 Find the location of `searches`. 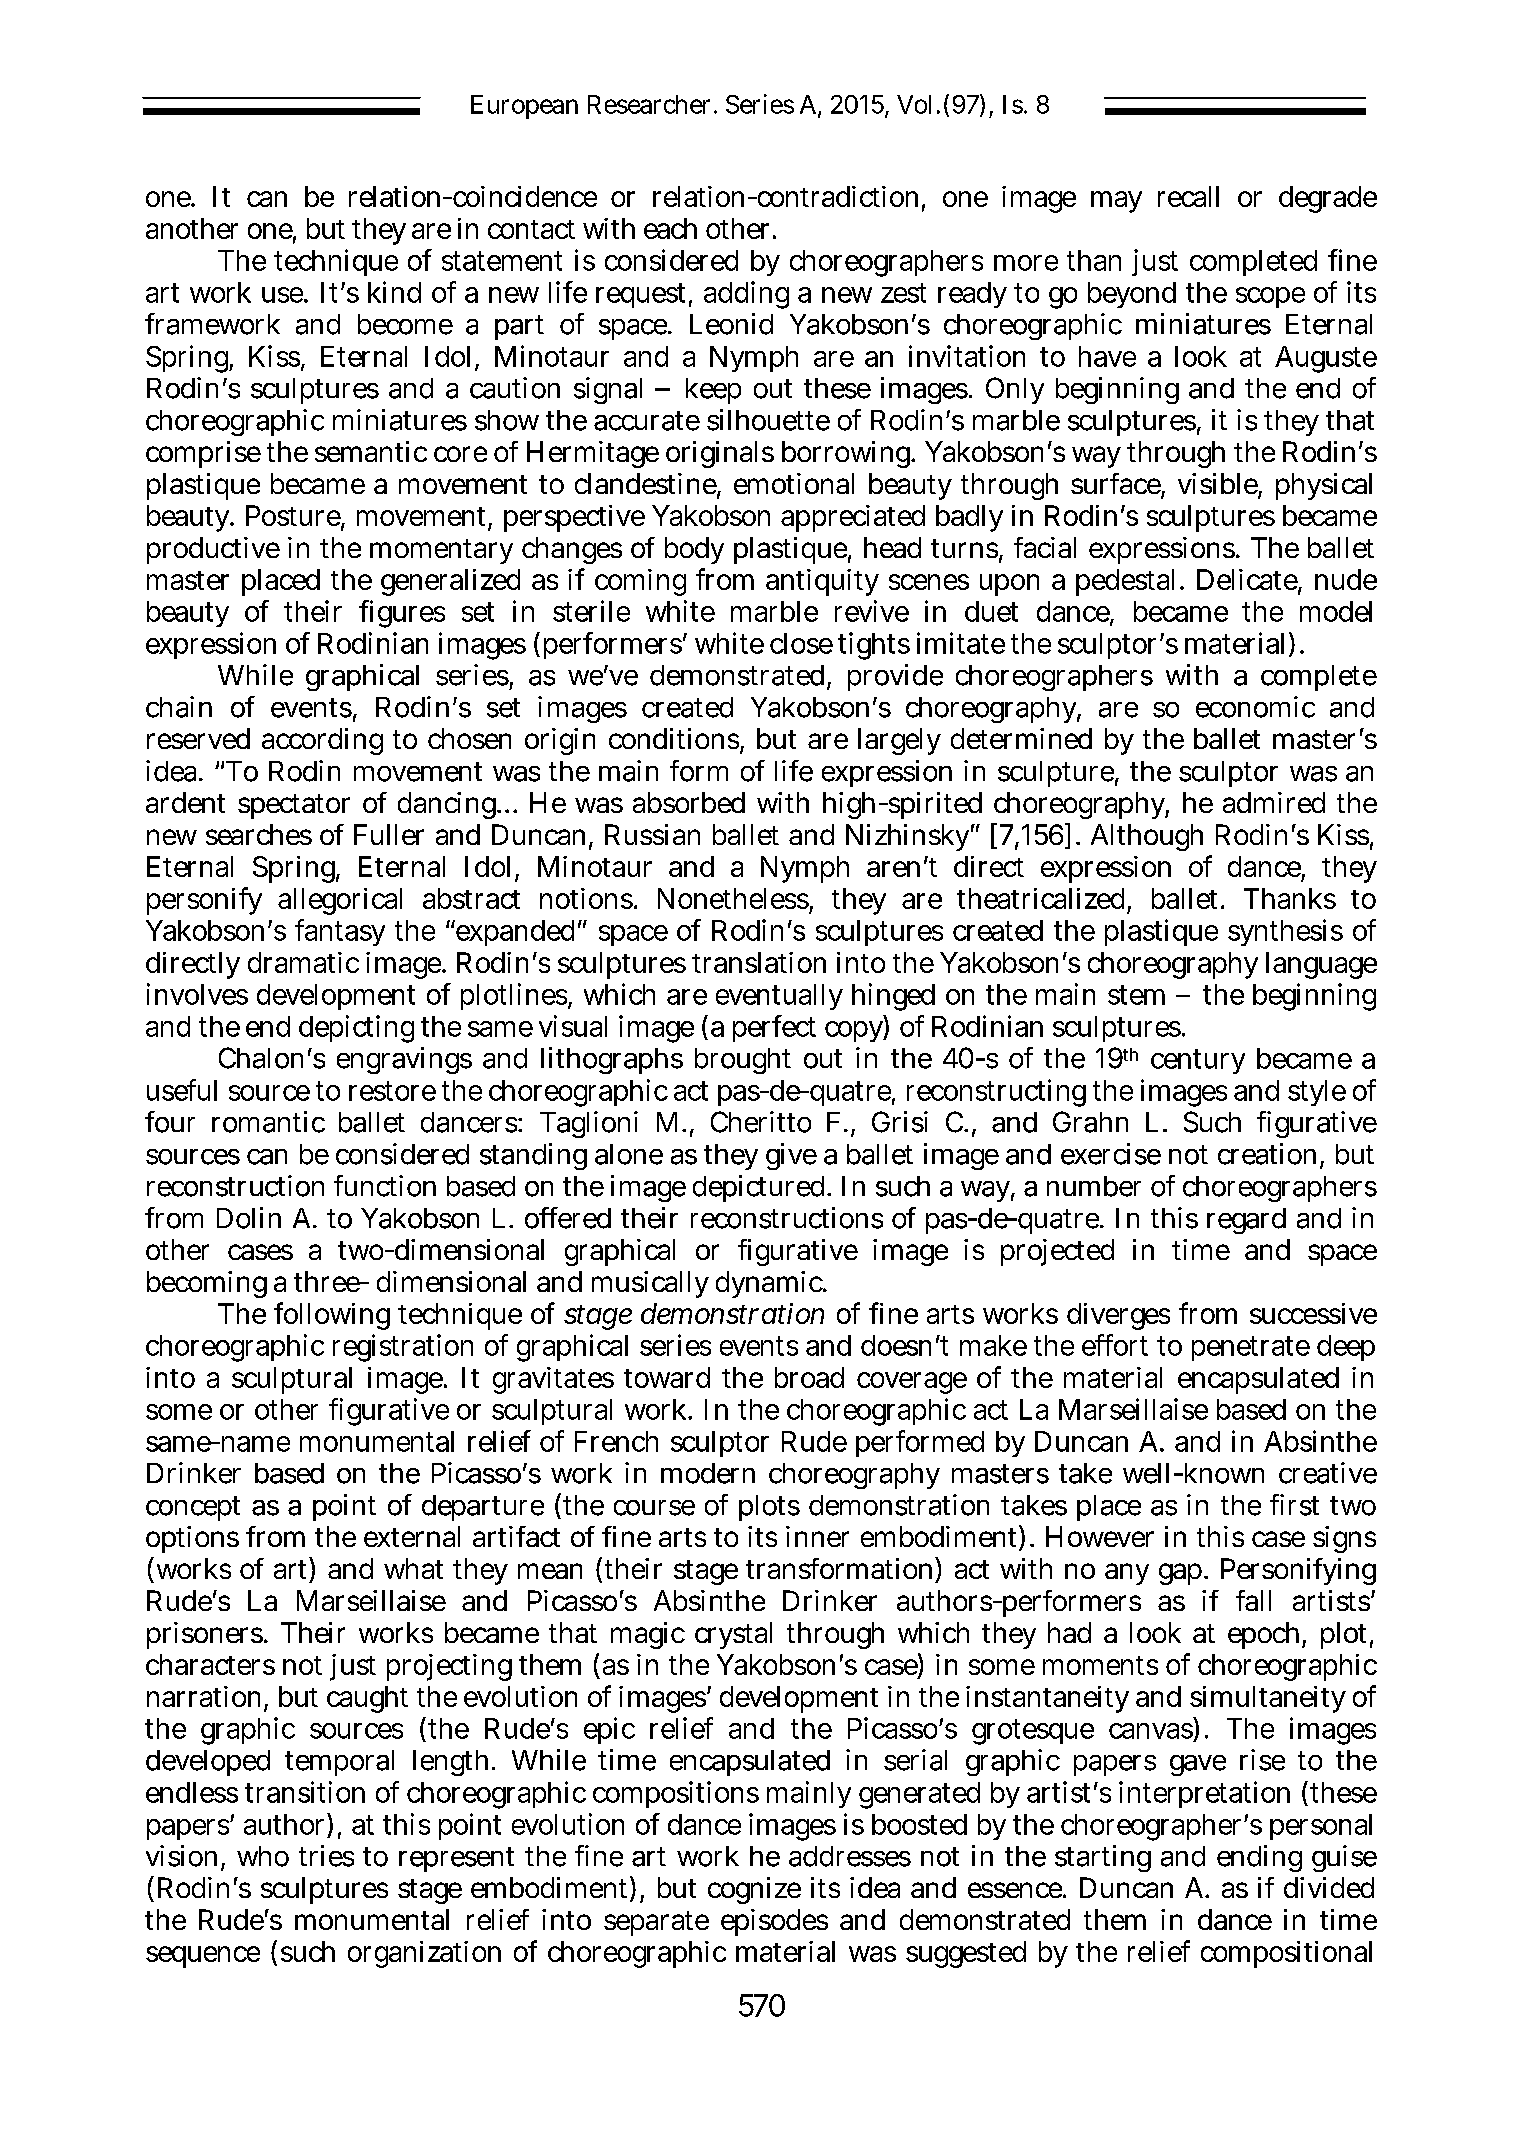

searches is located at coordinates (259, 834).
